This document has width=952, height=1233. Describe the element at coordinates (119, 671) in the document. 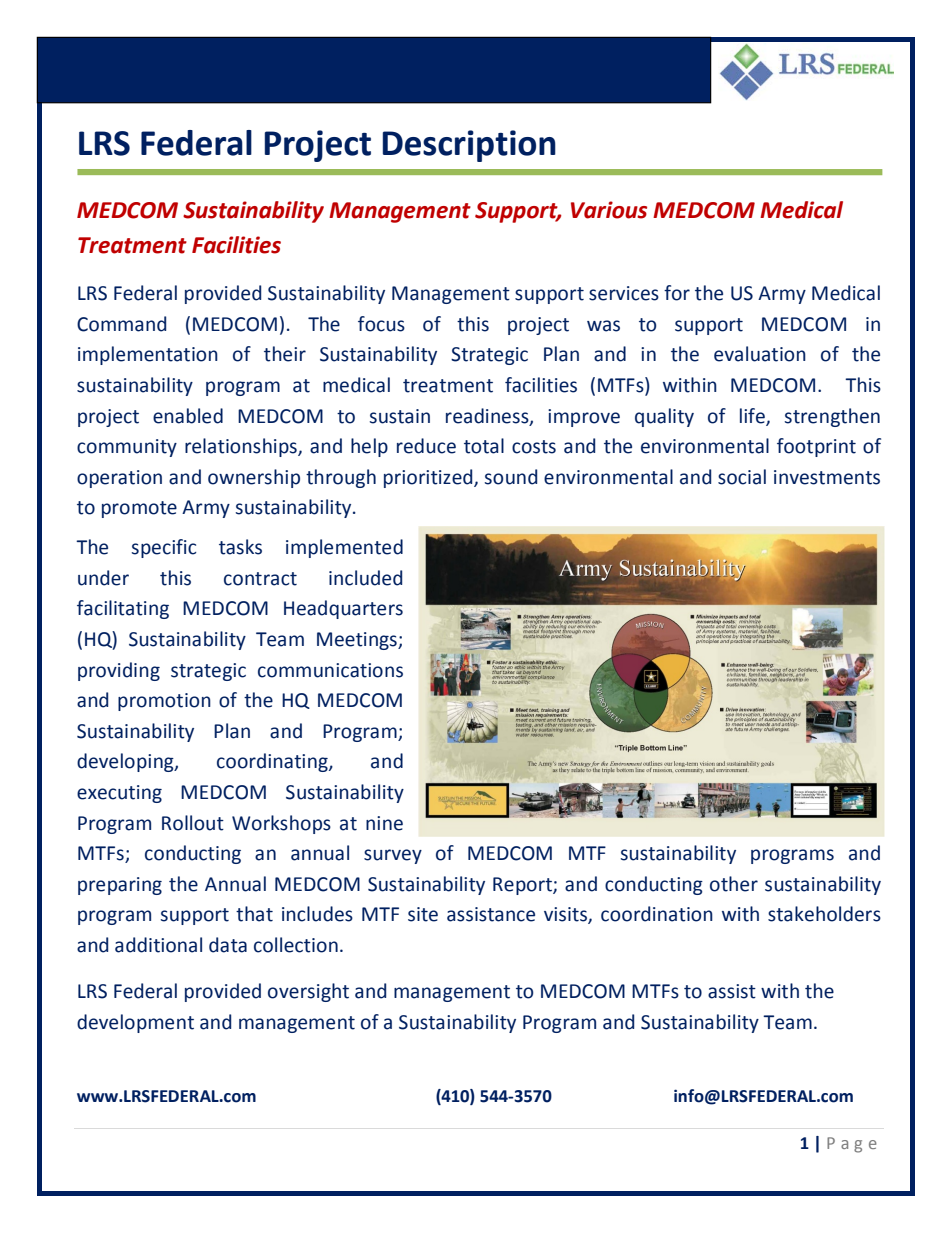

I see `providing` at that location.
